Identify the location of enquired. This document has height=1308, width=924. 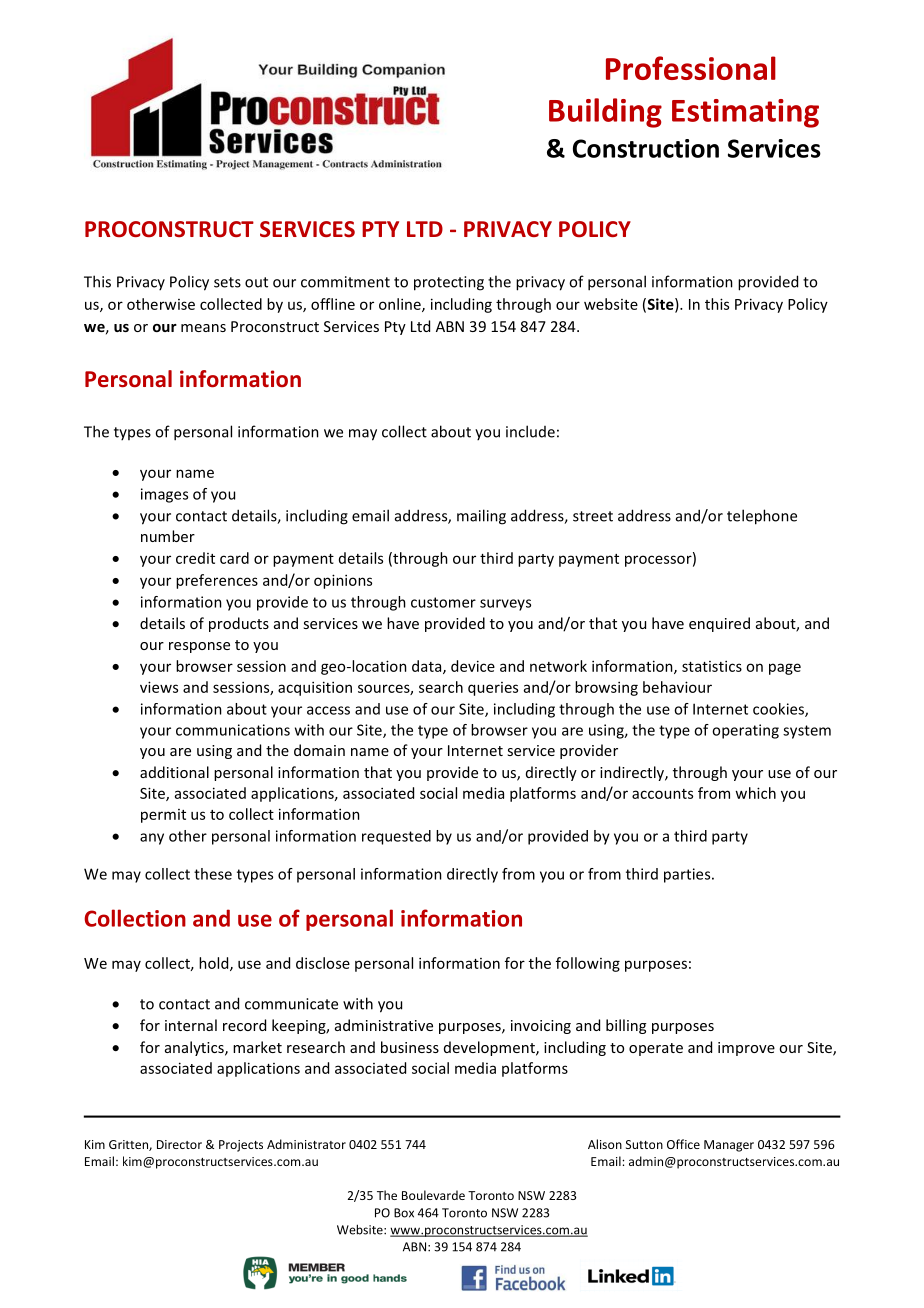
(719, 624).
